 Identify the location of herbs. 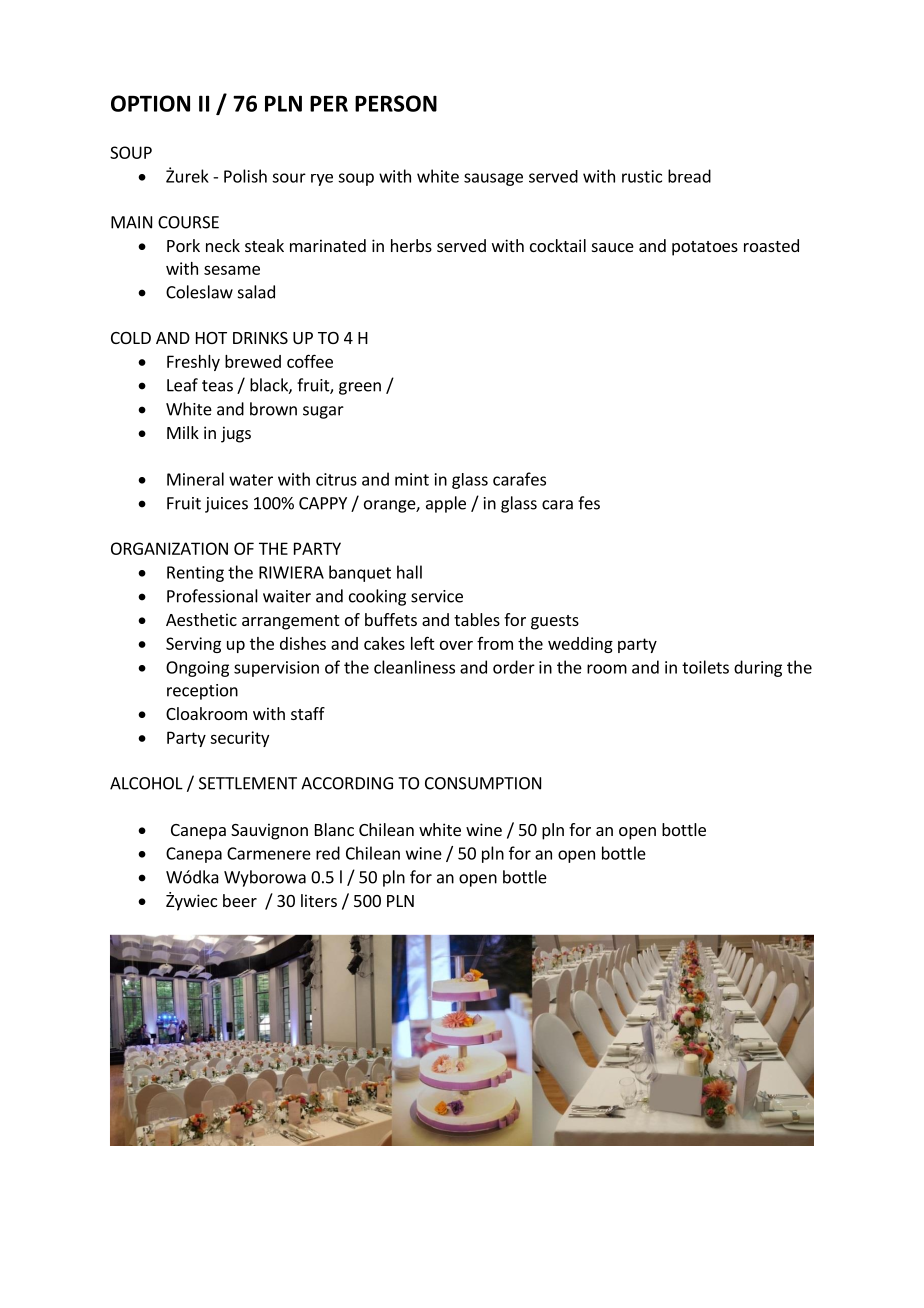
(411, 245).
